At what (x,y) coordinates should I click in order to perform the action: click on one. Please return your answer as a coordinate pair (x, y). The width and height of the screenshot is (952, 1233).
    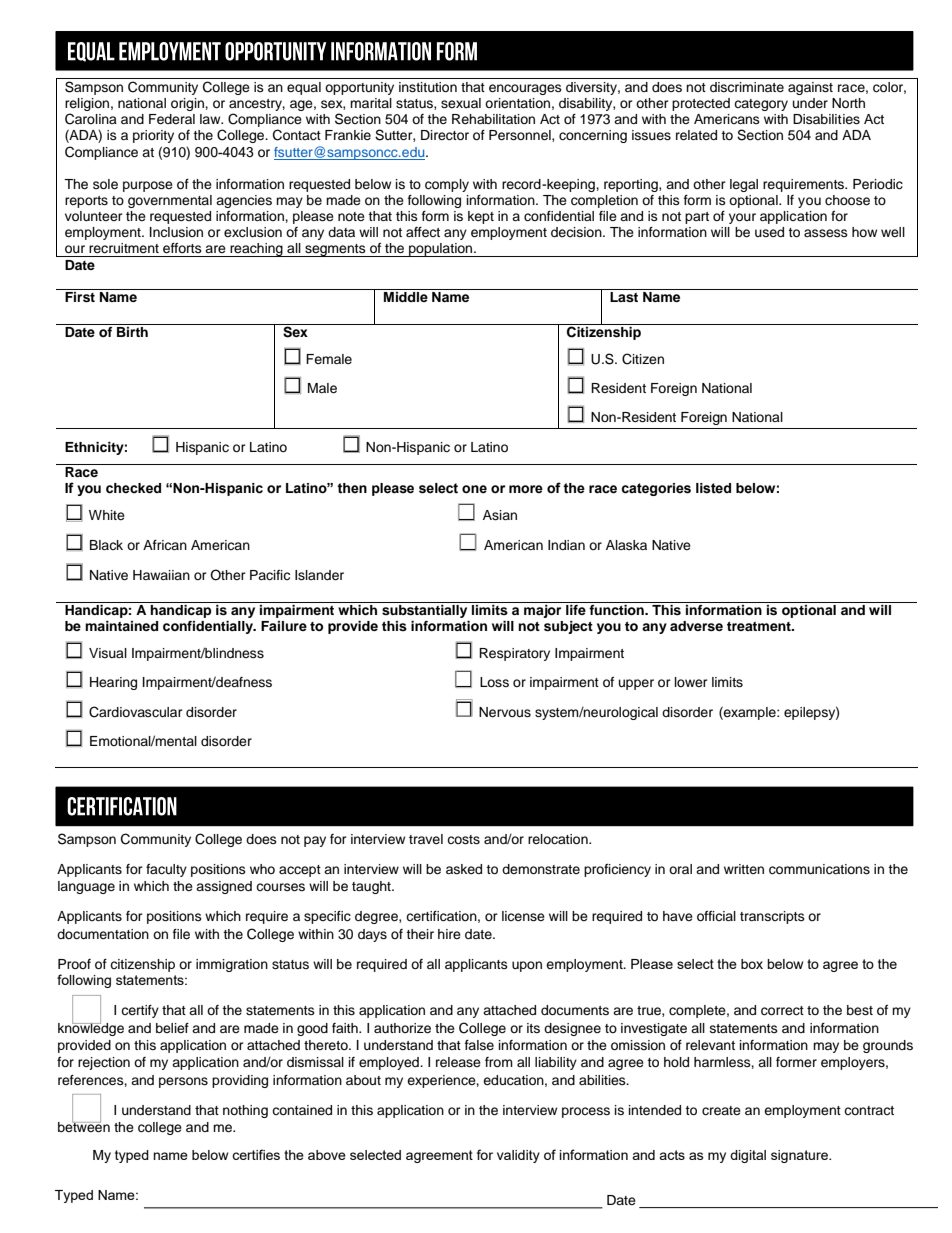
    Looking at the image, I should click on (474, 489).
